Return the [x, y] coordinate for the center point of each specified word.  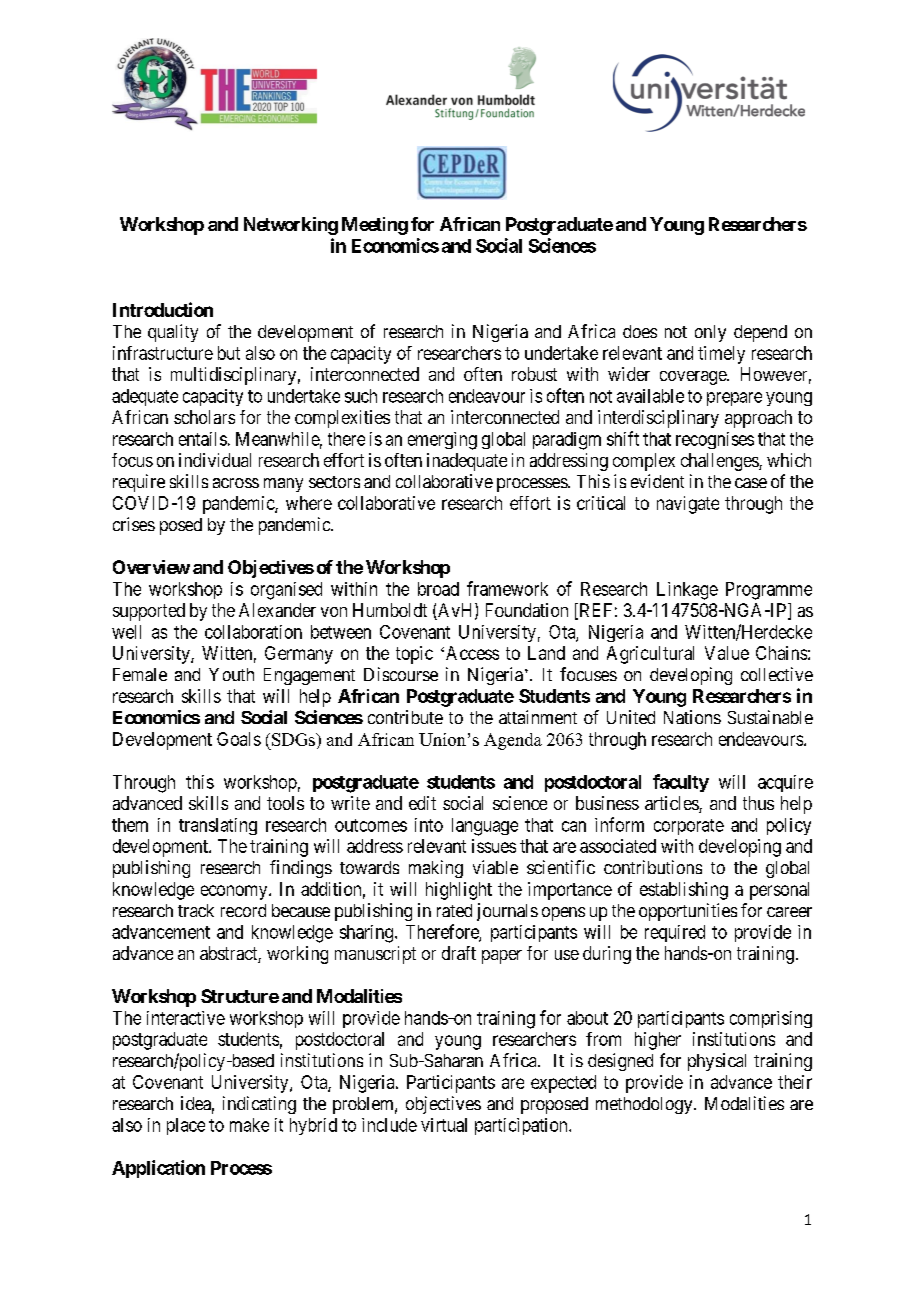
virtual [444, 1125]
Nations [692, 717]
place [186, 1126]
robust [534, 374]
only [710, 333]
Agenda [513, 741]
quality [173, 333]
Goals [239, 739]
